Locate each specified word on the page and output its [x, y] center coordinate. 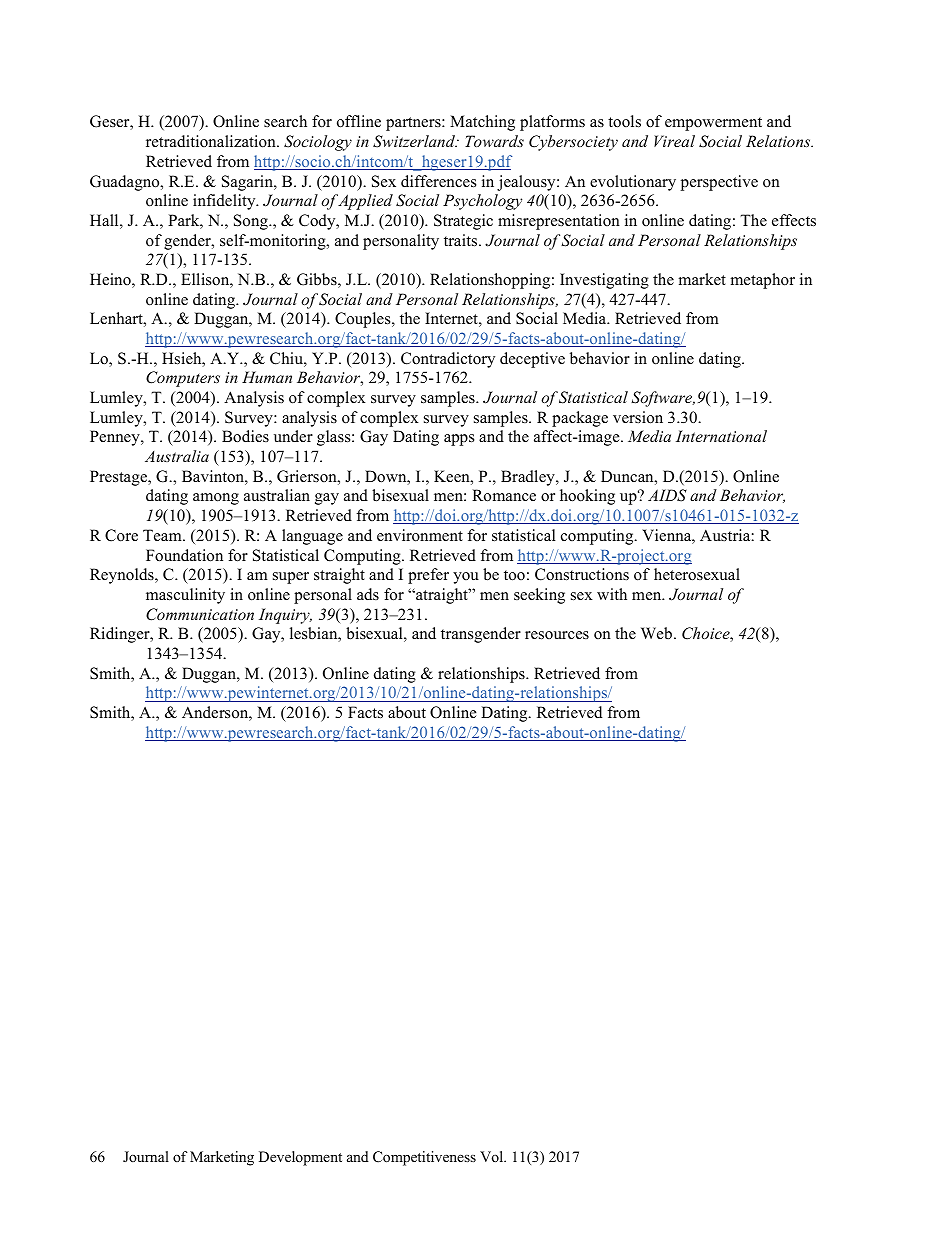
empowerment [713, 124]
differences [438, 181]
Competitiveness [424, 1158]
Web [656, 633]
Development [300, 1158]
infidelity [225, 202]
